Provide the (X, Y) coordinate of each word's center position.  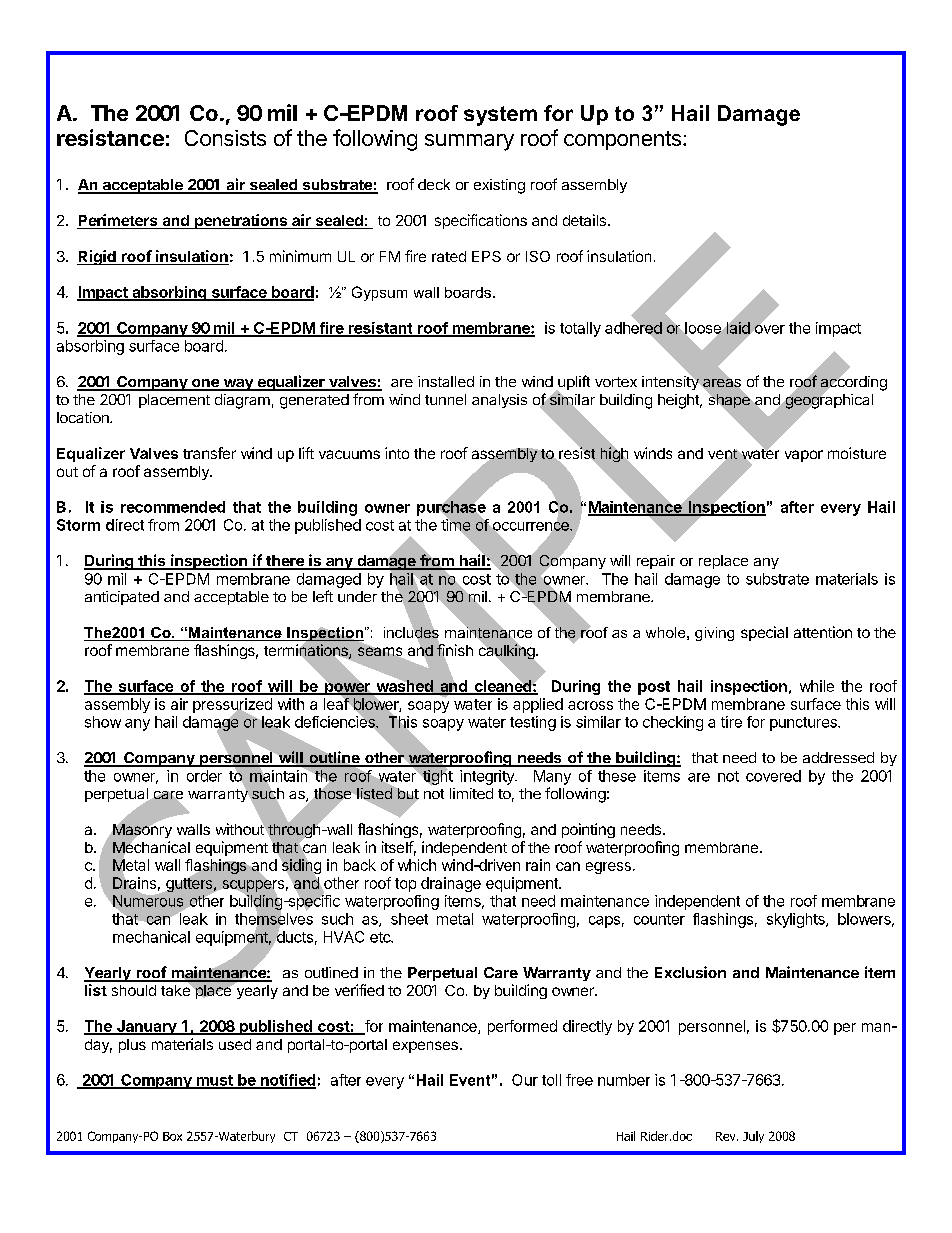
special (764, 633)
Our (525, 1080)
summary (469, 142)
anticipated (122, 598)
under (357, 596)
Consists (225, 138)
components (622, 140)
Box (172, 1136)
